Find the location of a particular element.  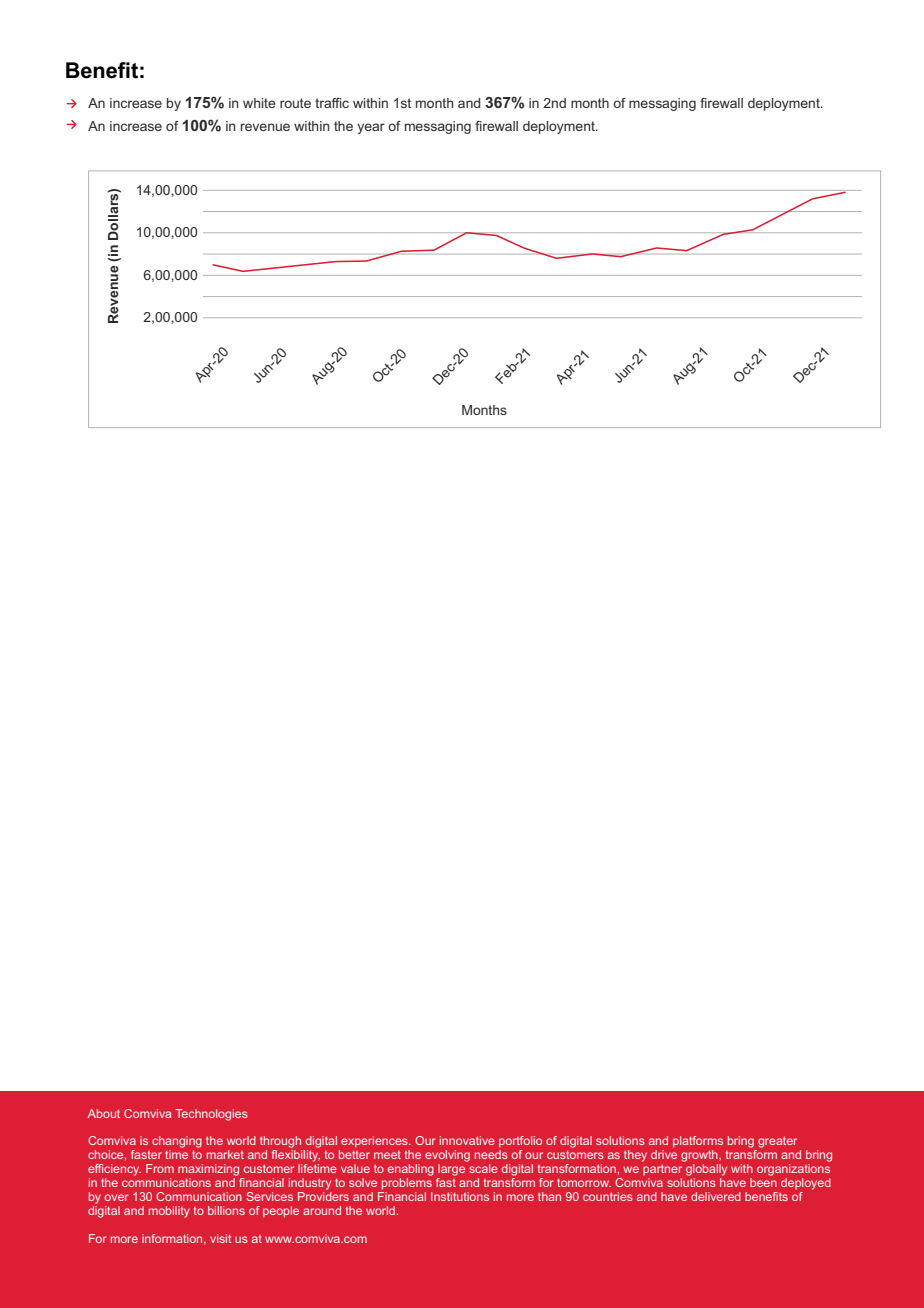

visit is located at coordinates (221, 1238).
